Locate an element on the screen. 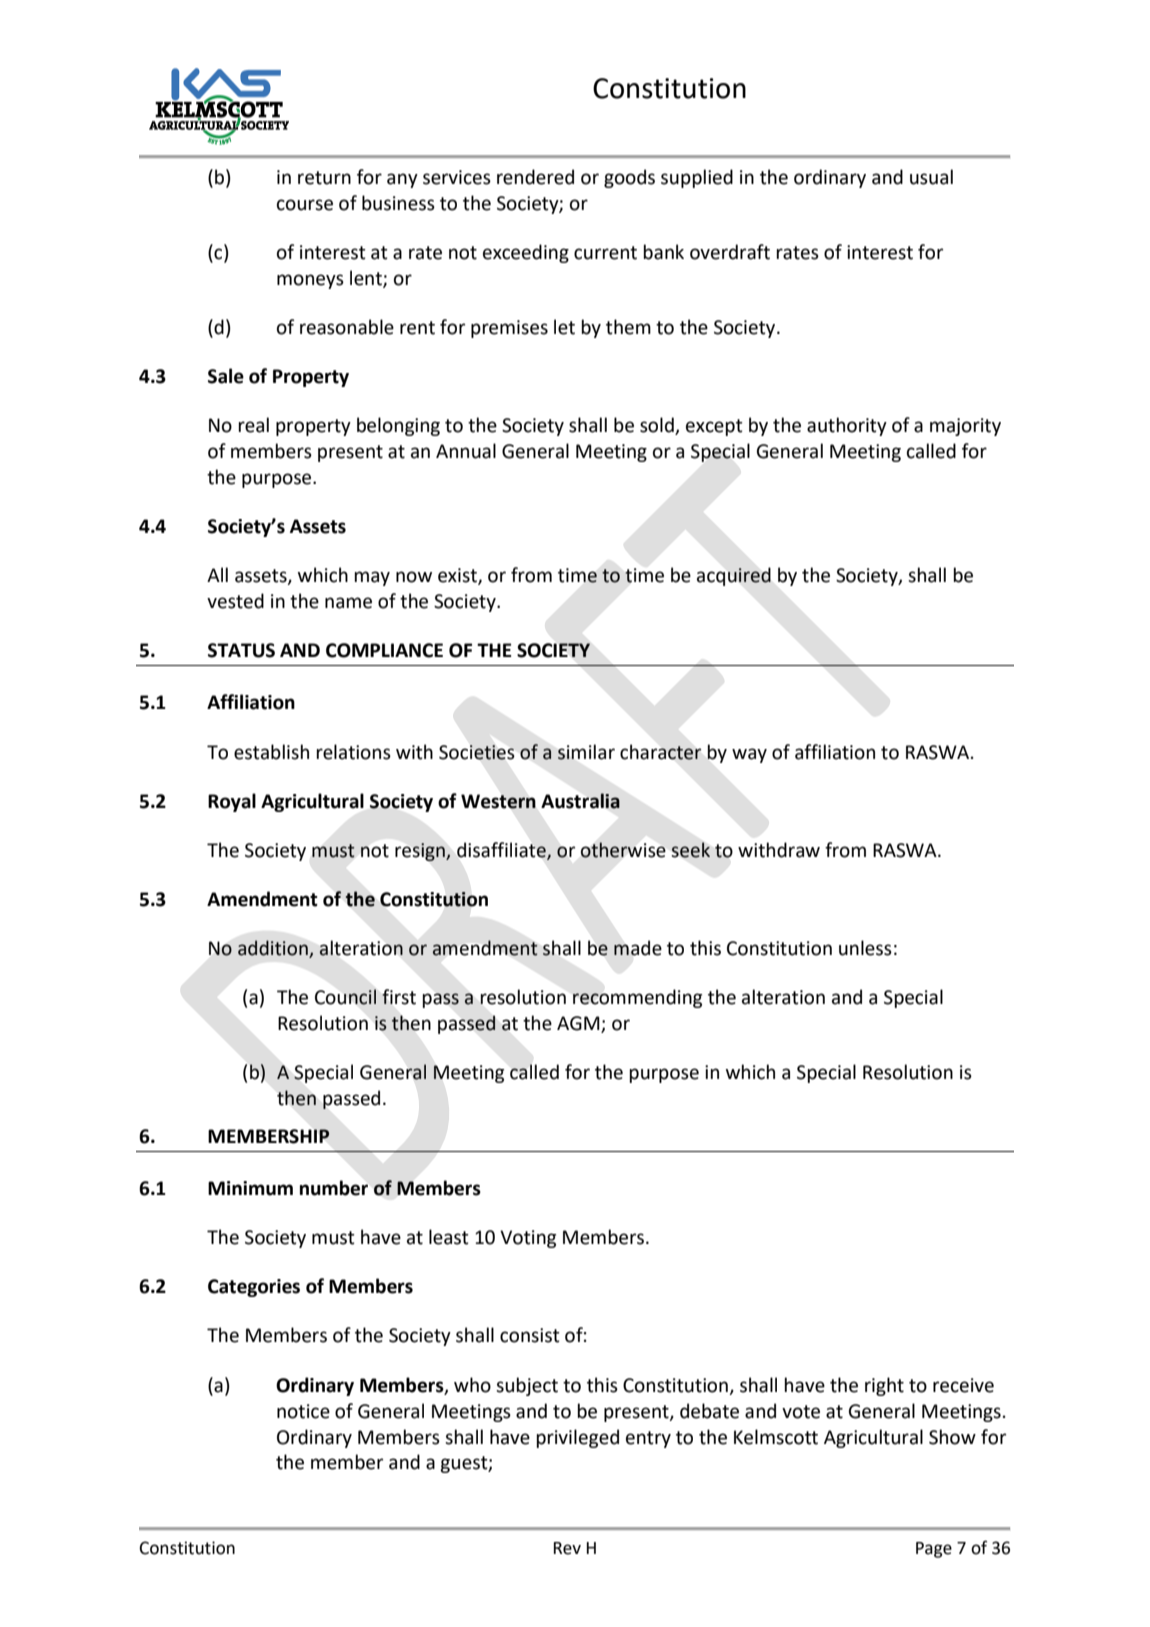 The image size is (1150, 1627). Voting is located at coordinates (528, 1239).
